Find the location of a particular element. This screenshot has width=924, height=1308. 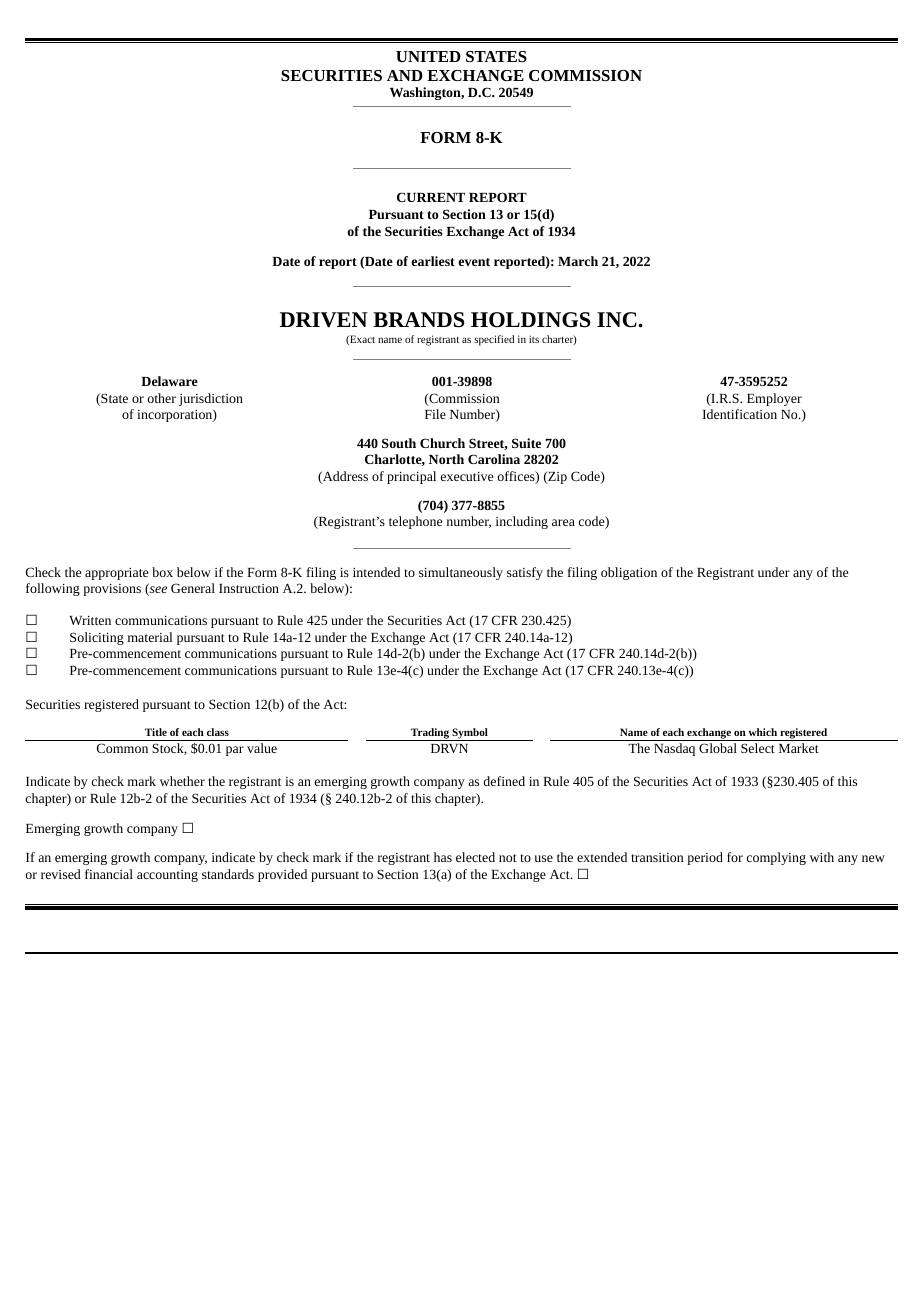

DRIVEN is located at coordinates (324, 320).
